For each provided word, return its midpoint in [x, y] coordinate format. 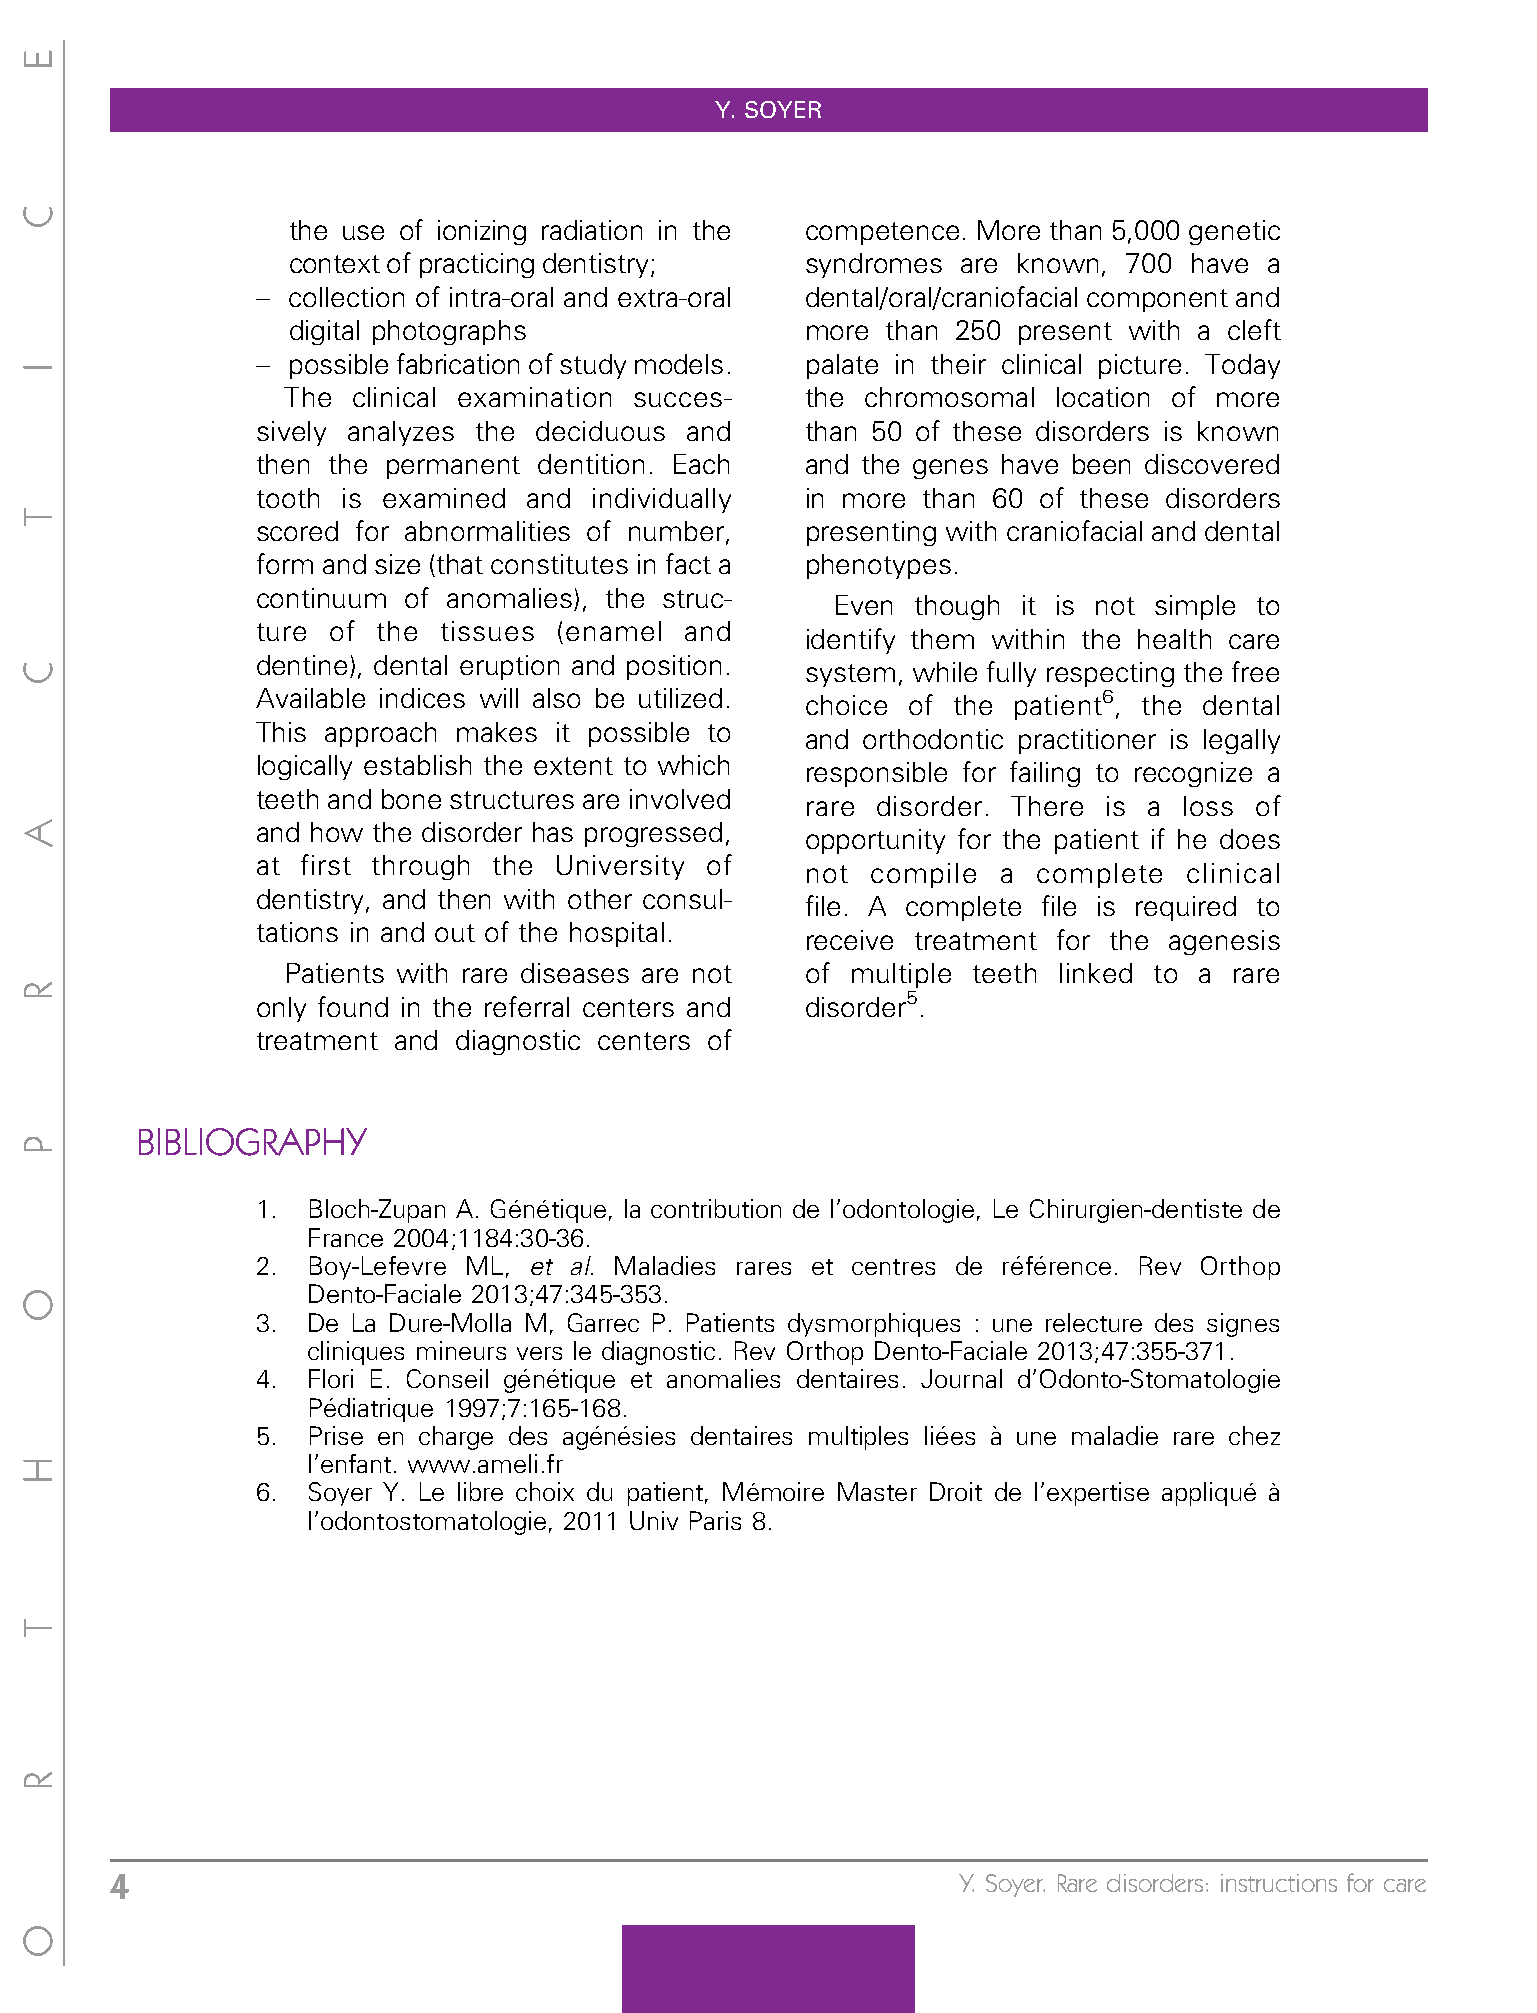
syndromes [874, 265]
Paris [715, 1520]
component [1157, 300]
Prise [336, 1435]
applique [1209, 1494]
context [335, 264]
